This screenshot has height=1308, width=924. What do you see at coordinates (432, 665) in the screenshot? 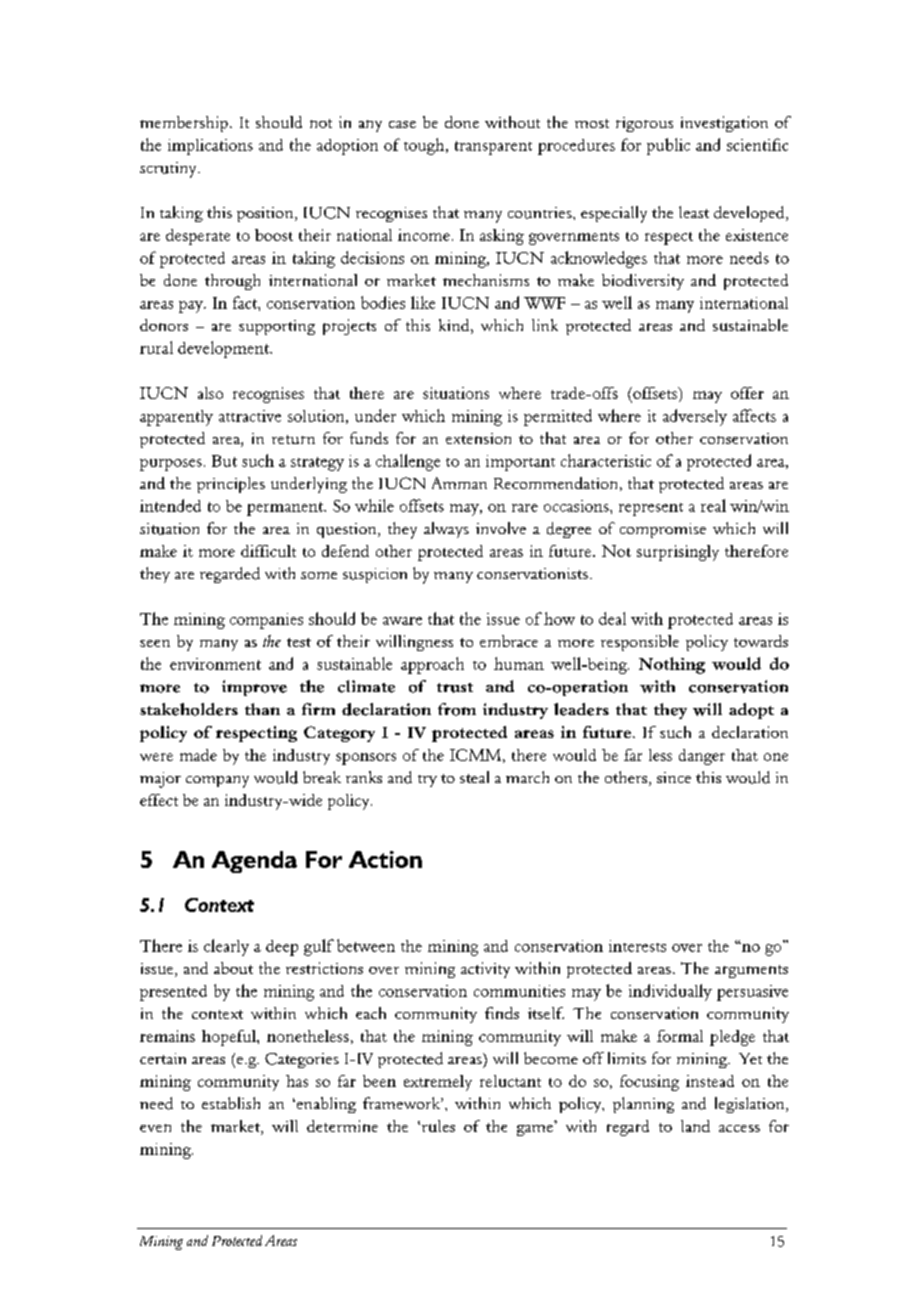
I see `approach` at bounding box center [432, 665].
